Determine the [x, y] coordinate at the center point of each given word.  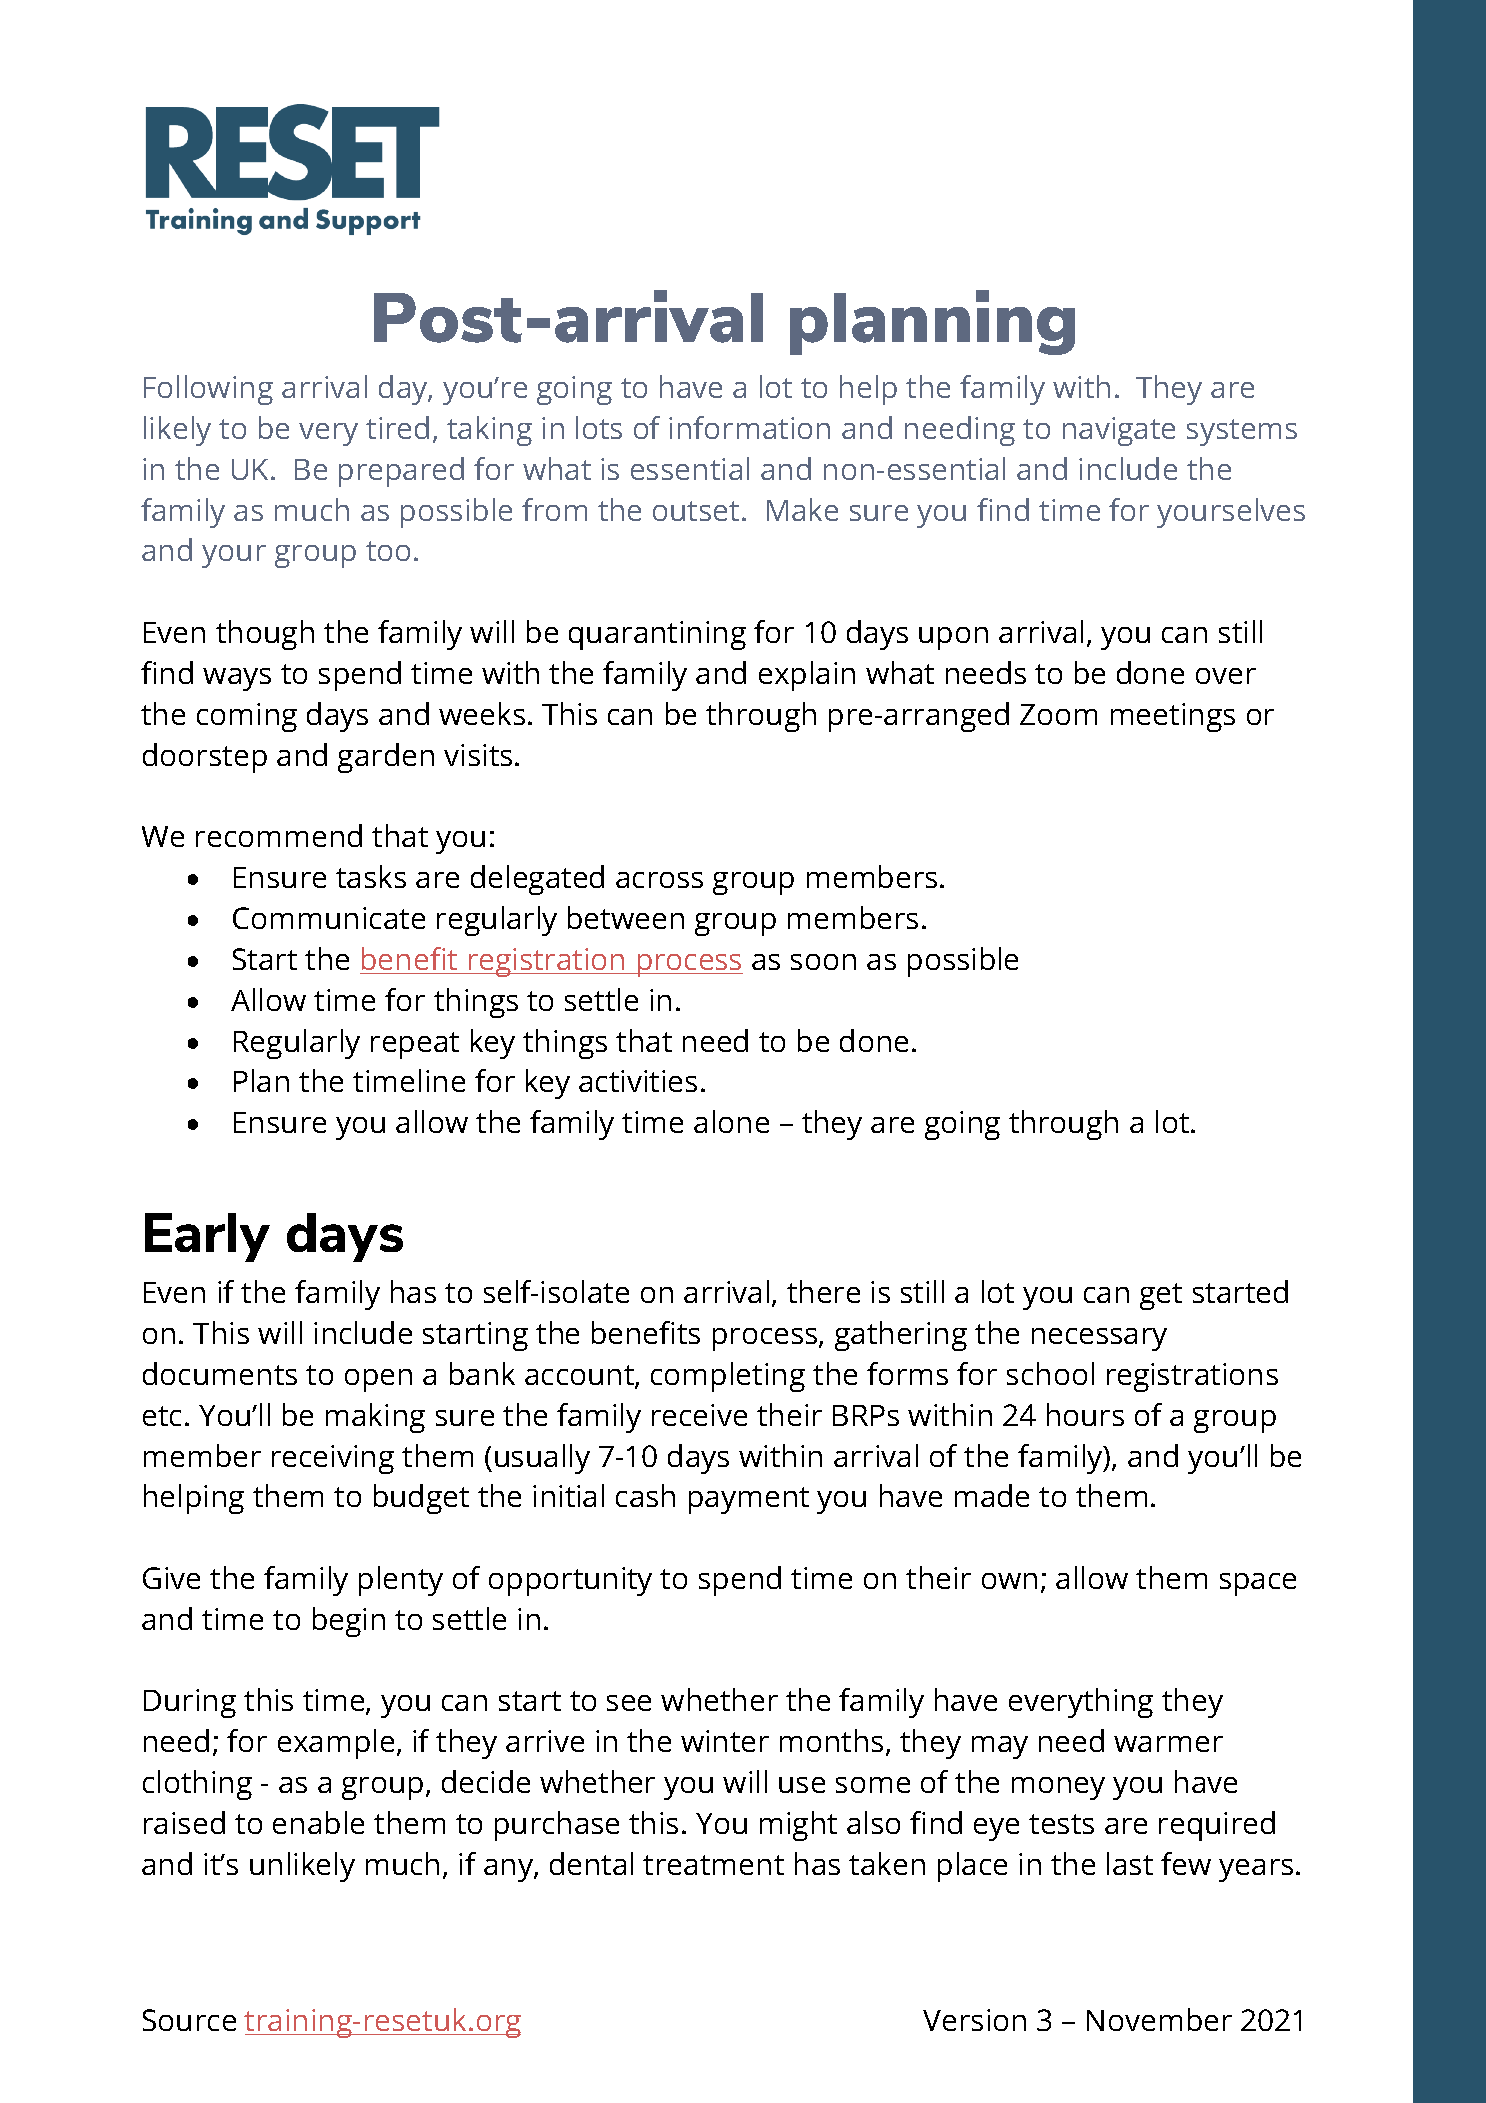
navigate [1119, 431]
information [749, 427]
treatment [713, 1865]
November [1159, 2019]
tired [397, 427]
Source [189, 2020]
